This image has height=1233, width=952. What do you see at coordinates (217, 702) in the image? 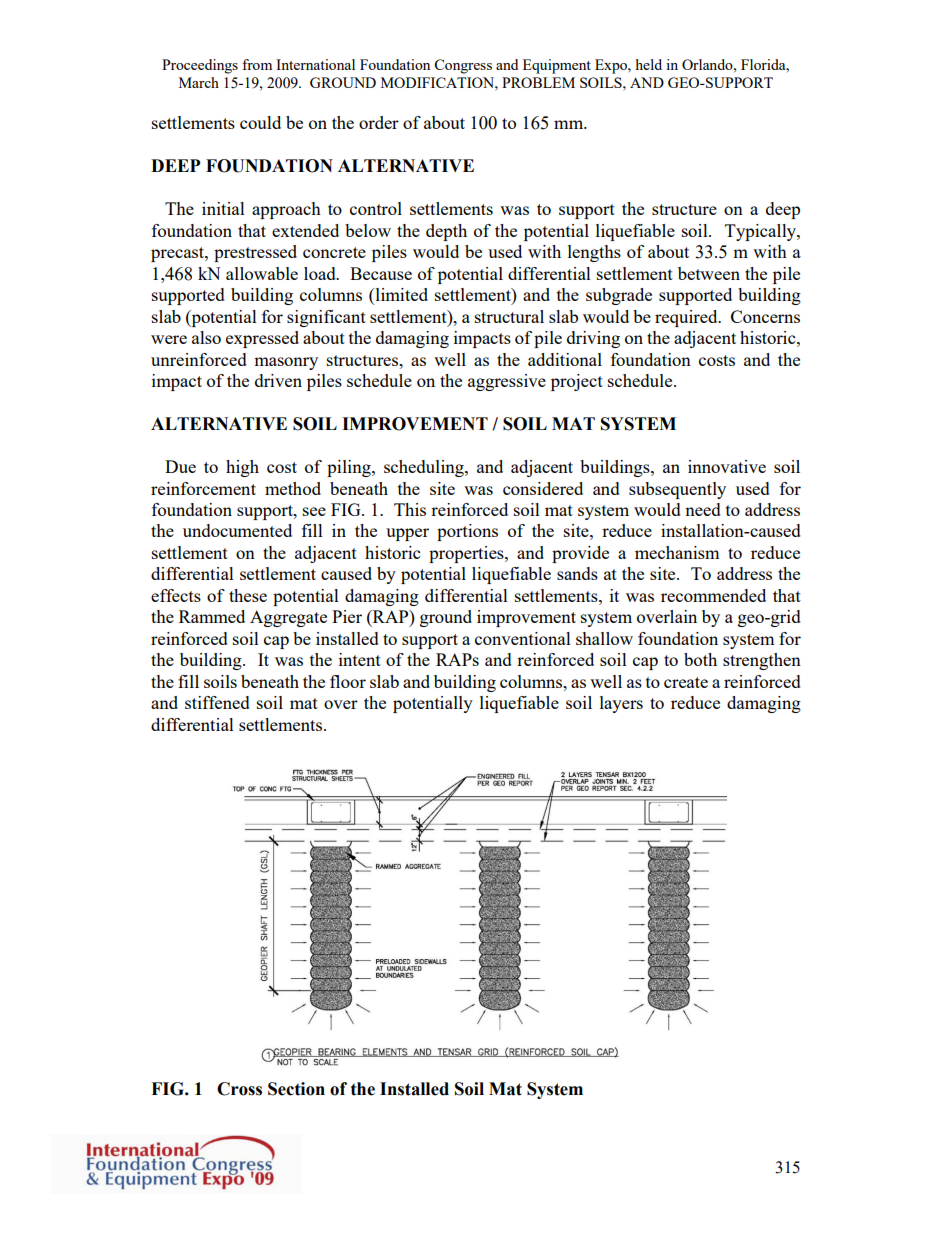
I see `stiffened` at bounding box center [217, 702].
